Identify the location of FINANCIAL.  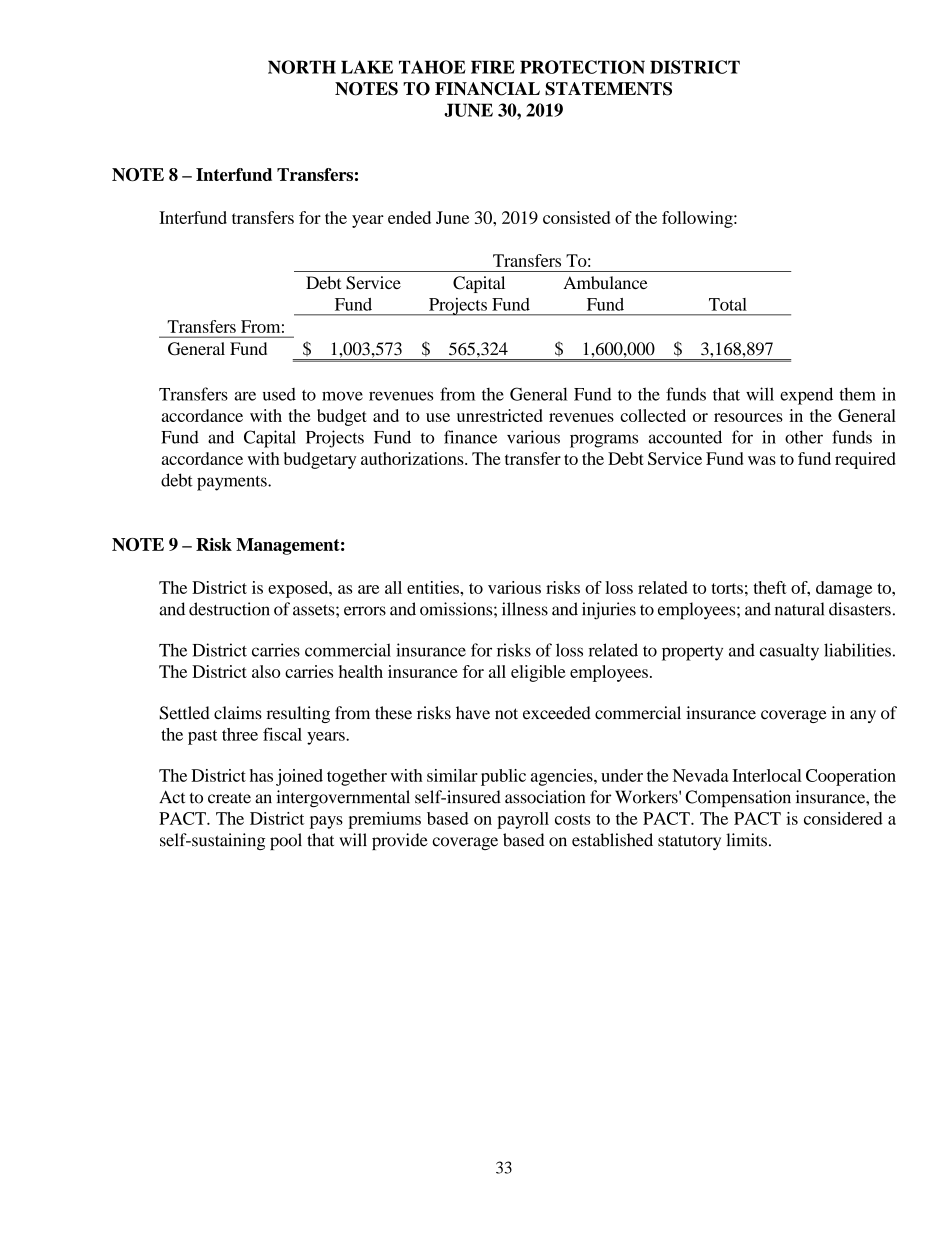
(487, 89).
